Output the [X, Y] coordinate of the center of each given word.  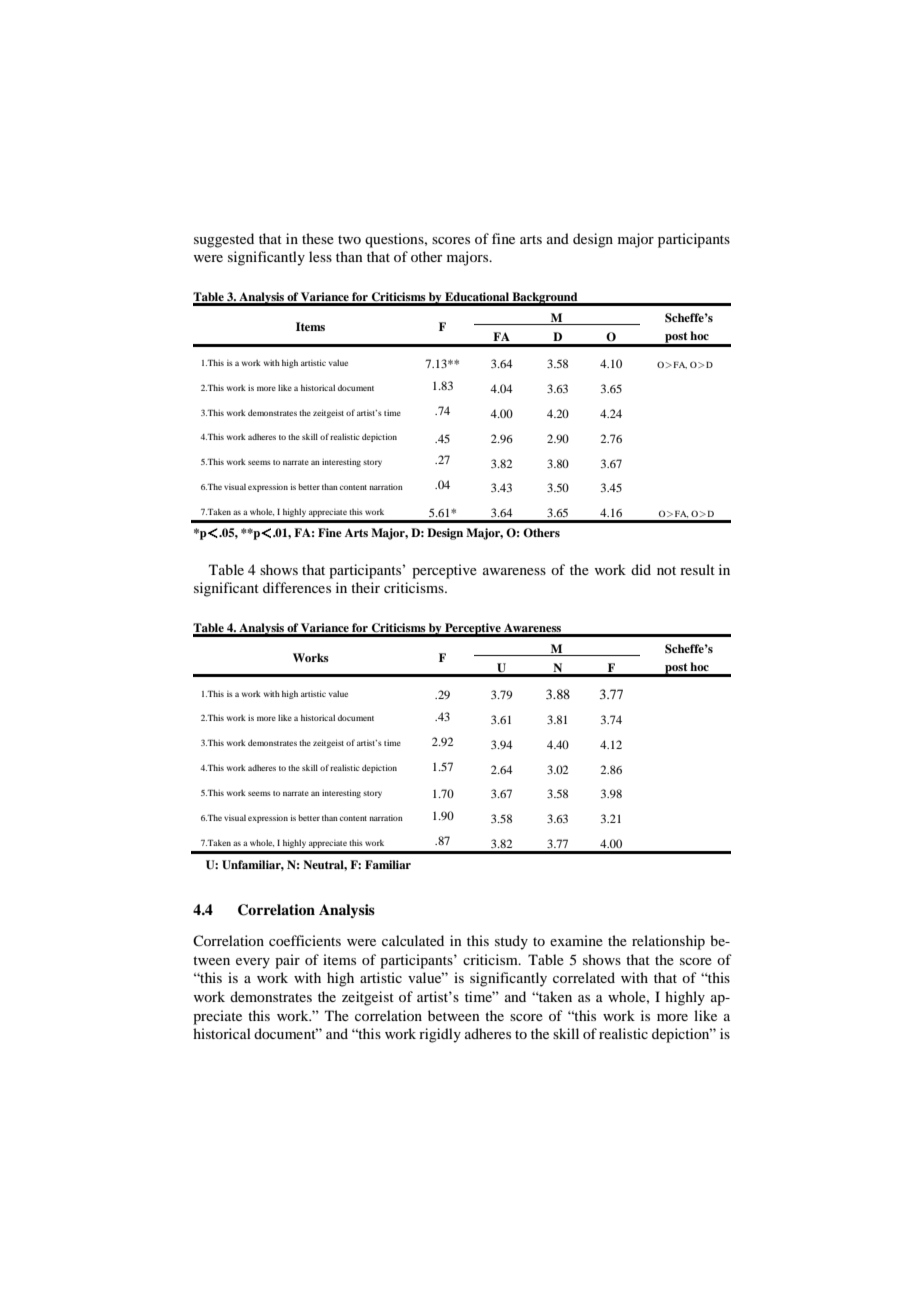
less [320, 256]
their [365, 587]
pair [287, 961]
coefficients [305, 940]
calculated [413, 940]
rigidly [440, 1035]
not [666, 570]
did [641, 569]
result [697, 569]
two [349, 239]
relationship [668, 942]
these [318, 238]
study [511, 942]
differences [297, 587]
